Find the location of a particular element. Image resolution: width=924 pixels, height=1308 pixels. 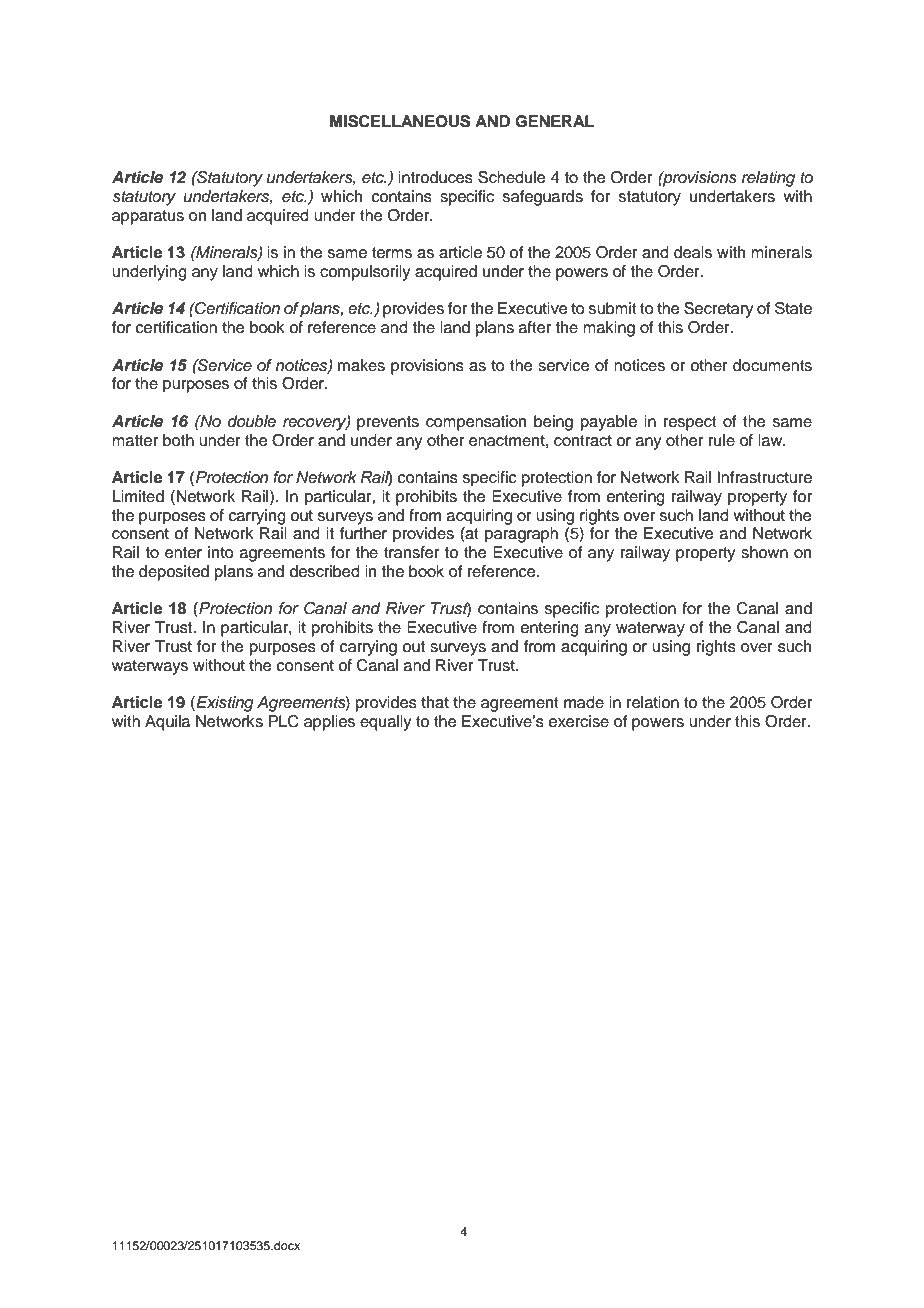

makes is located at coordinates (361, 365).
